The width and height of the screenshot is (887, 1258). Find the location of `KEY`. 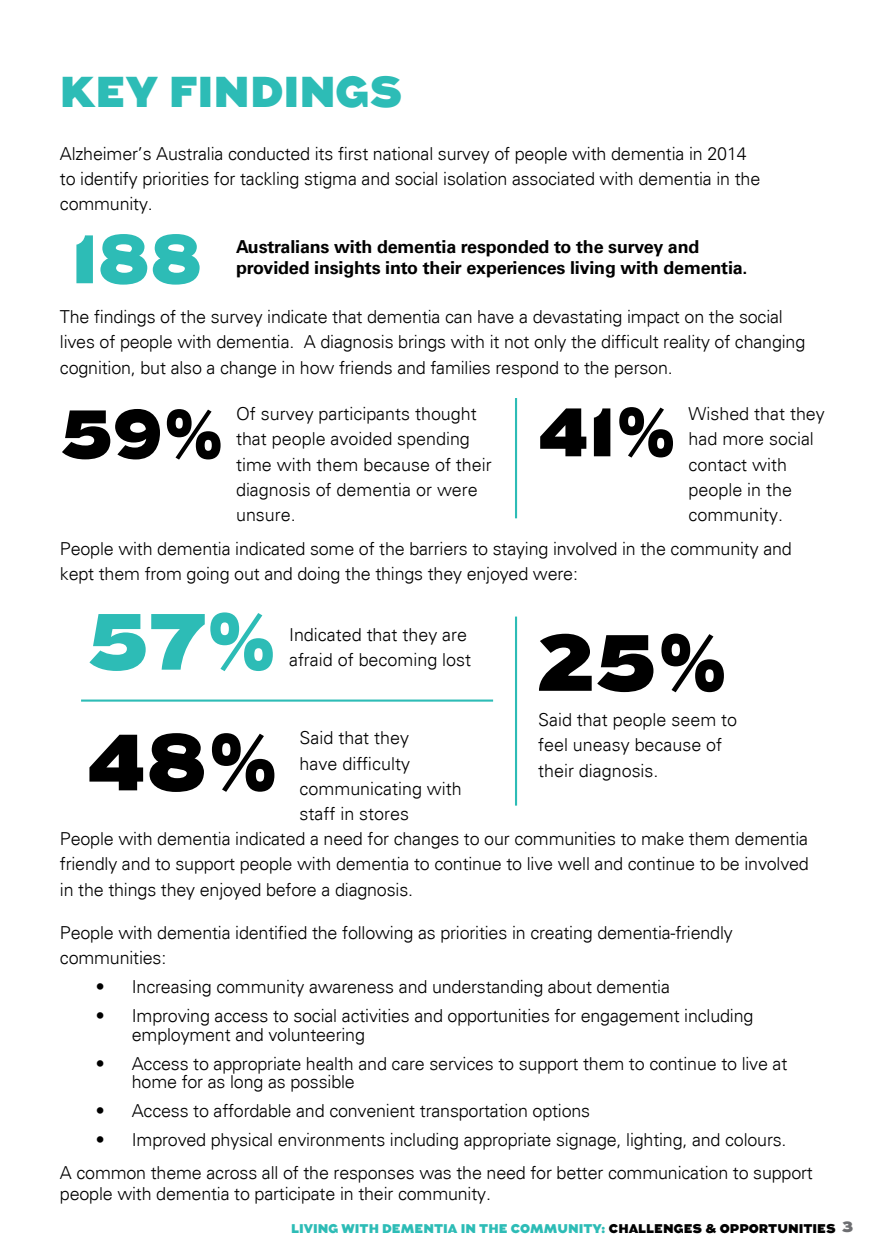

KEY is located at coordinates (110, 92).
